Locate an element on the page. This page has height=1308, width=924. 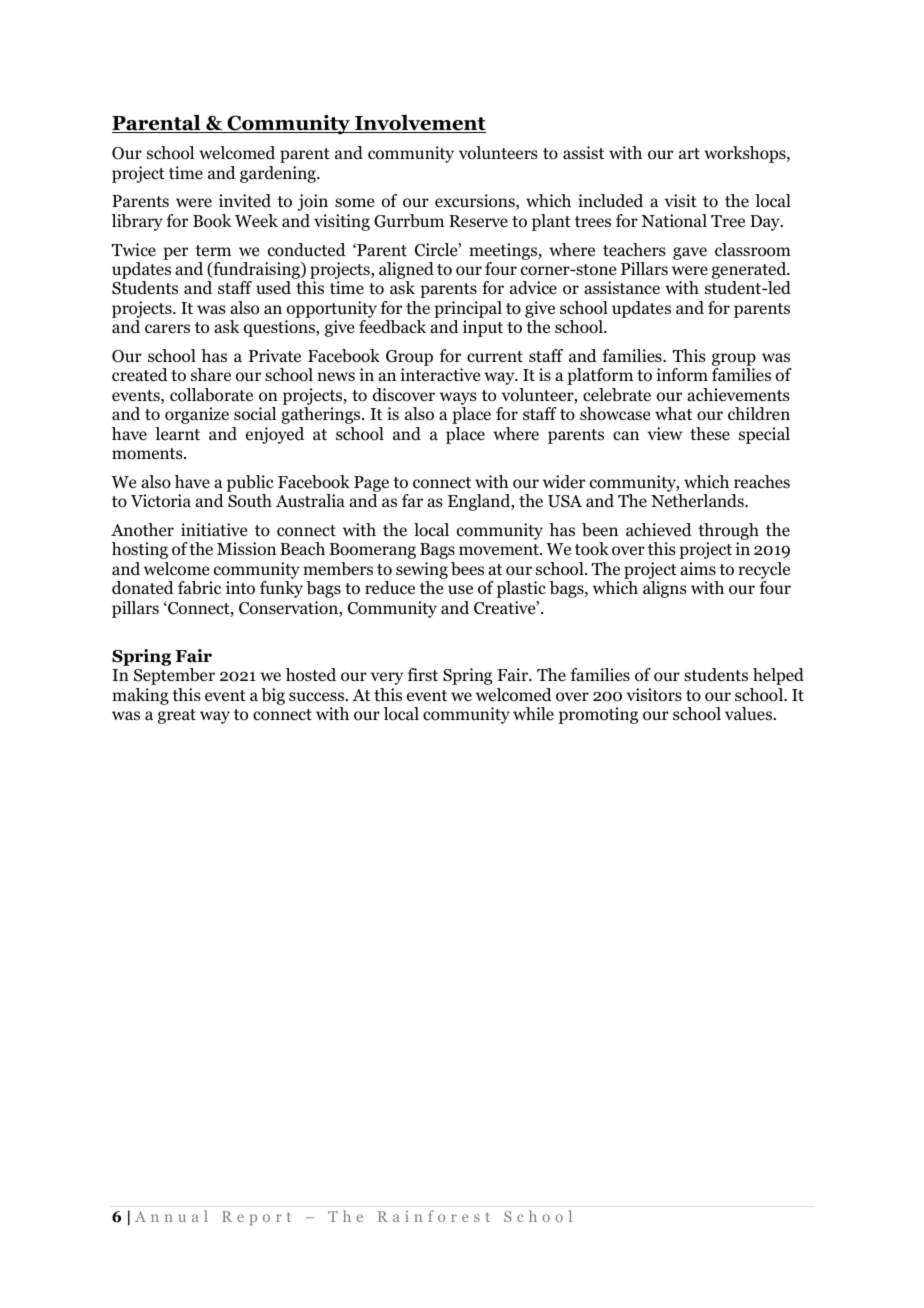
gave is located at coordinates (690, 253).
